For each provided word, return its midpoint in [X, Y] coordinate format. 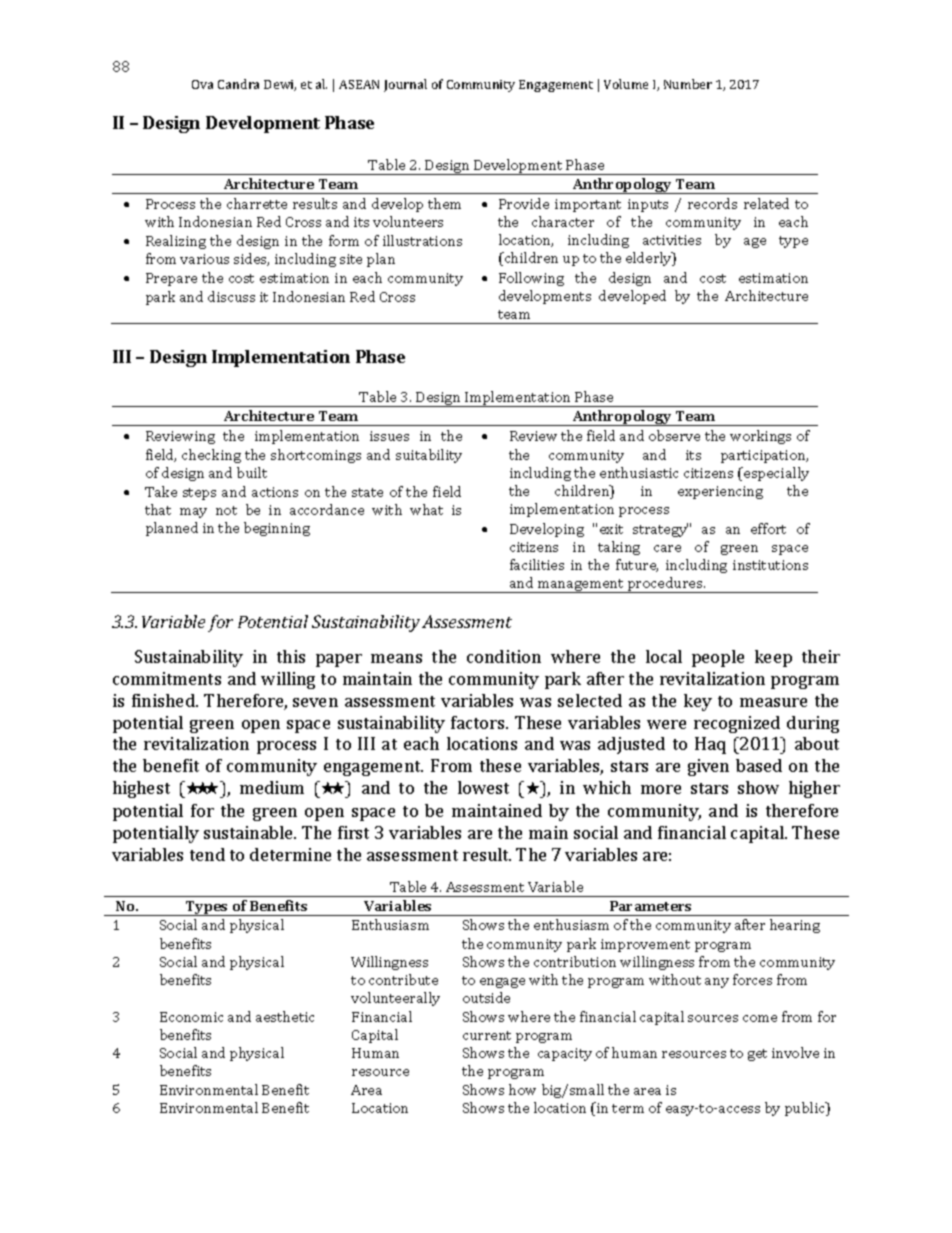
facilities [537, 564]
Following [531, 279]
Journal [405, 85]
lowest [483, 787]
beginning [277, 529]
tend [207, 854]
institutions [770, 565]
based [759, 765]
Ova [202, 84]
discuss [231, 296]
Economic [191, 1017]
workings [760, 437]
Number [688, 84]
